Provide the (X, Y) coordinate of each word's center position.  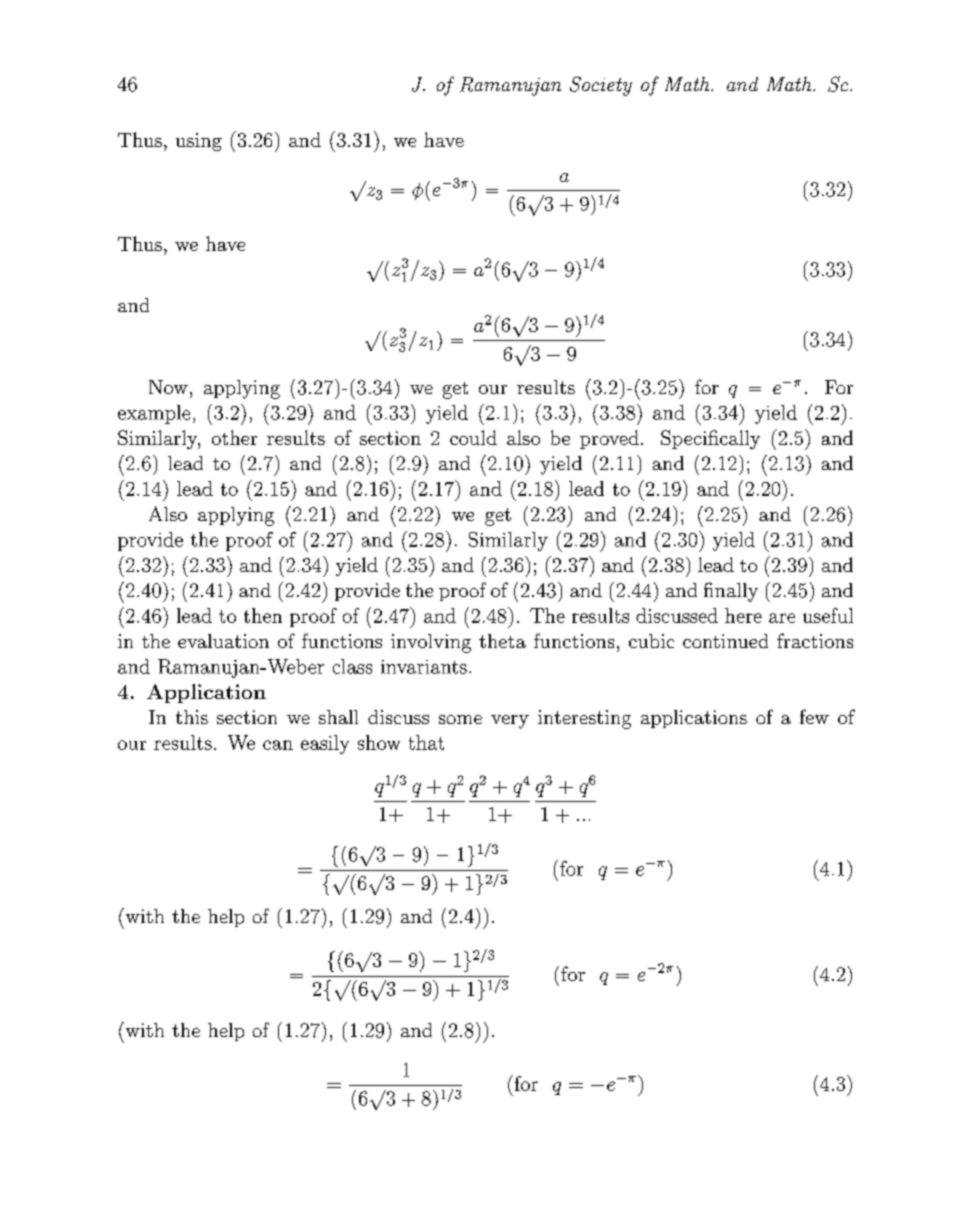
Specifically (710, 439)
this (192, 717)
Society (601, 86)
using (199, 142)
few (814, 716)
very (510, 722)
